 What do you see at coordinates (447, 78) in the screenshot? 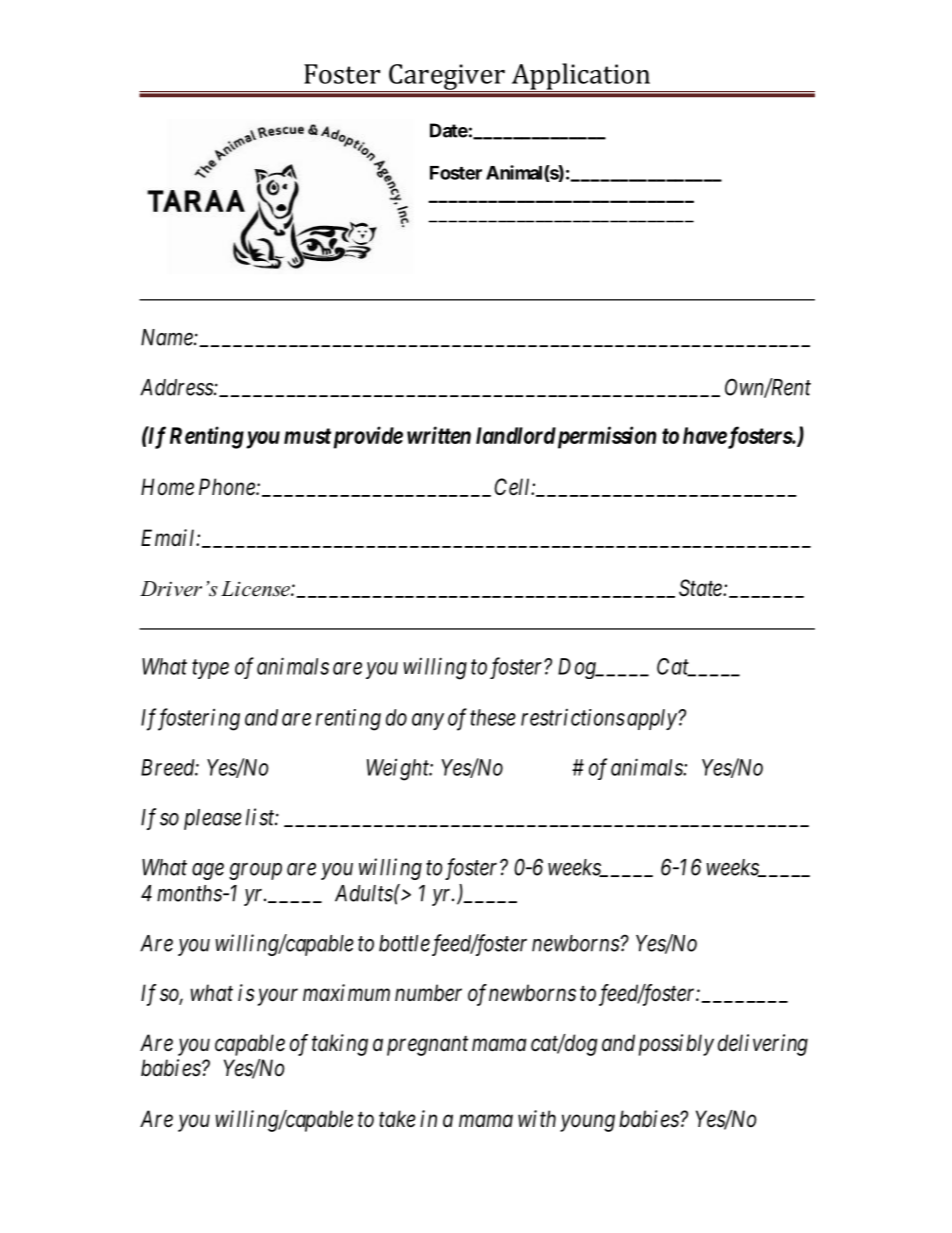
I see `Caregiver` at bounding box center [447, 78].
